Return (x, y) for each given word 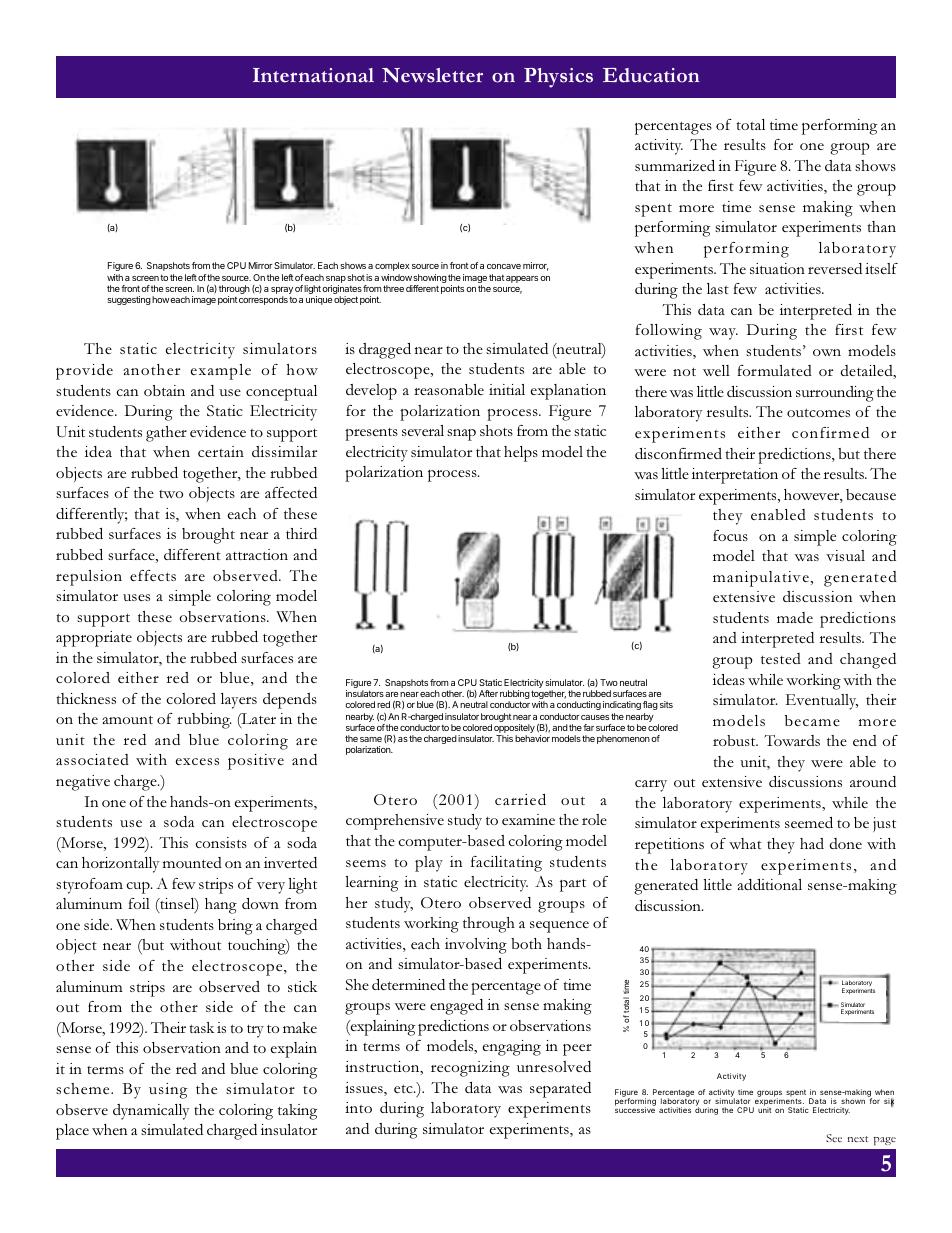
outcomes (818, 413)
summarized (675, 165)
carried (520, 799)
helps (521, 454)
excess (197, 761)
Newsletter (432, 75)
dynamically (151, 1112)
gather (166, 434)
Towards (792, 740)
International (313, 75)
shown (853, 1101)
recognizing (470, 1069)
